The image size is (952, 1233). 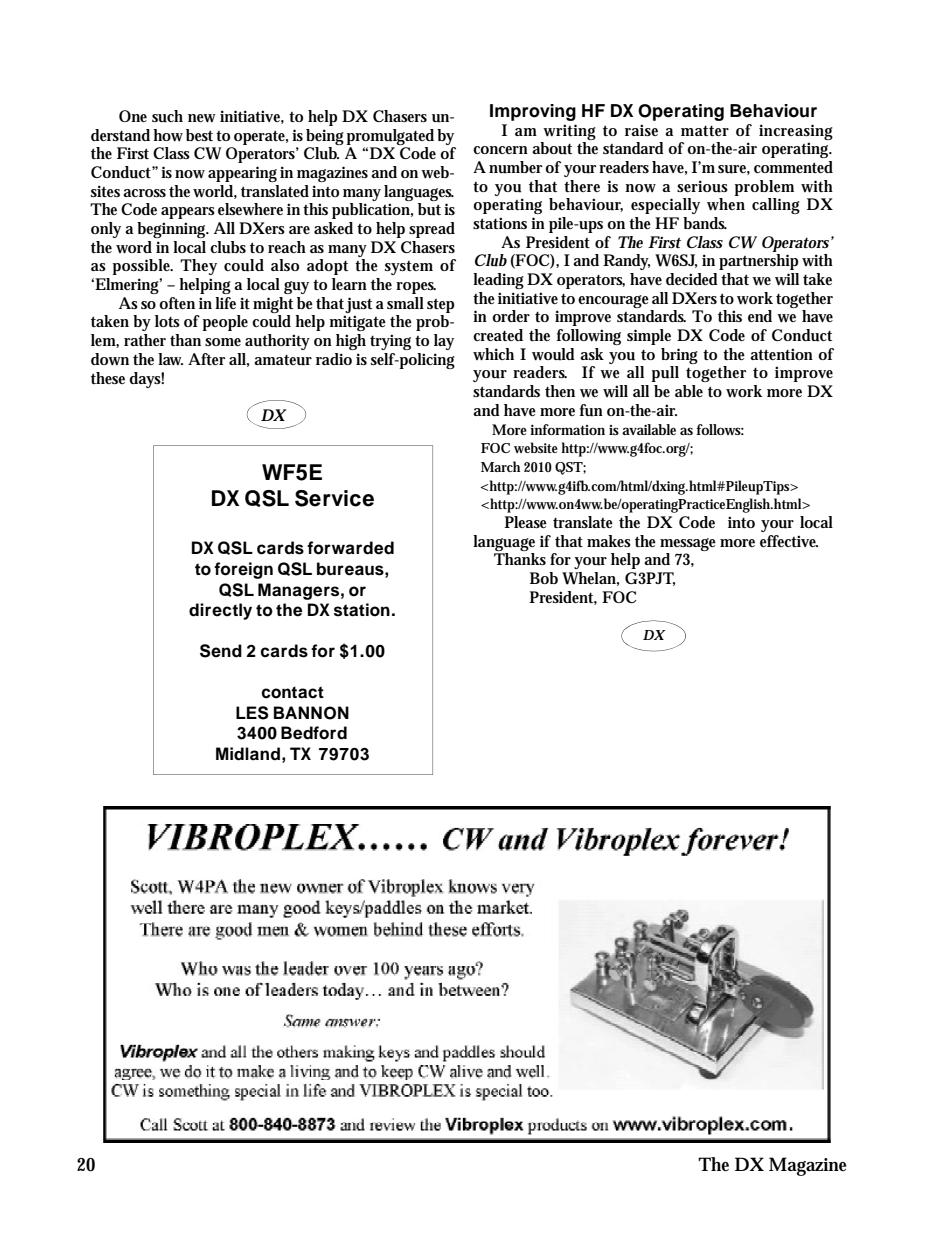 What do you see at coordinates (243, 570) in the screenshot?
I see `foreign` at bounding box center [243, 570].
